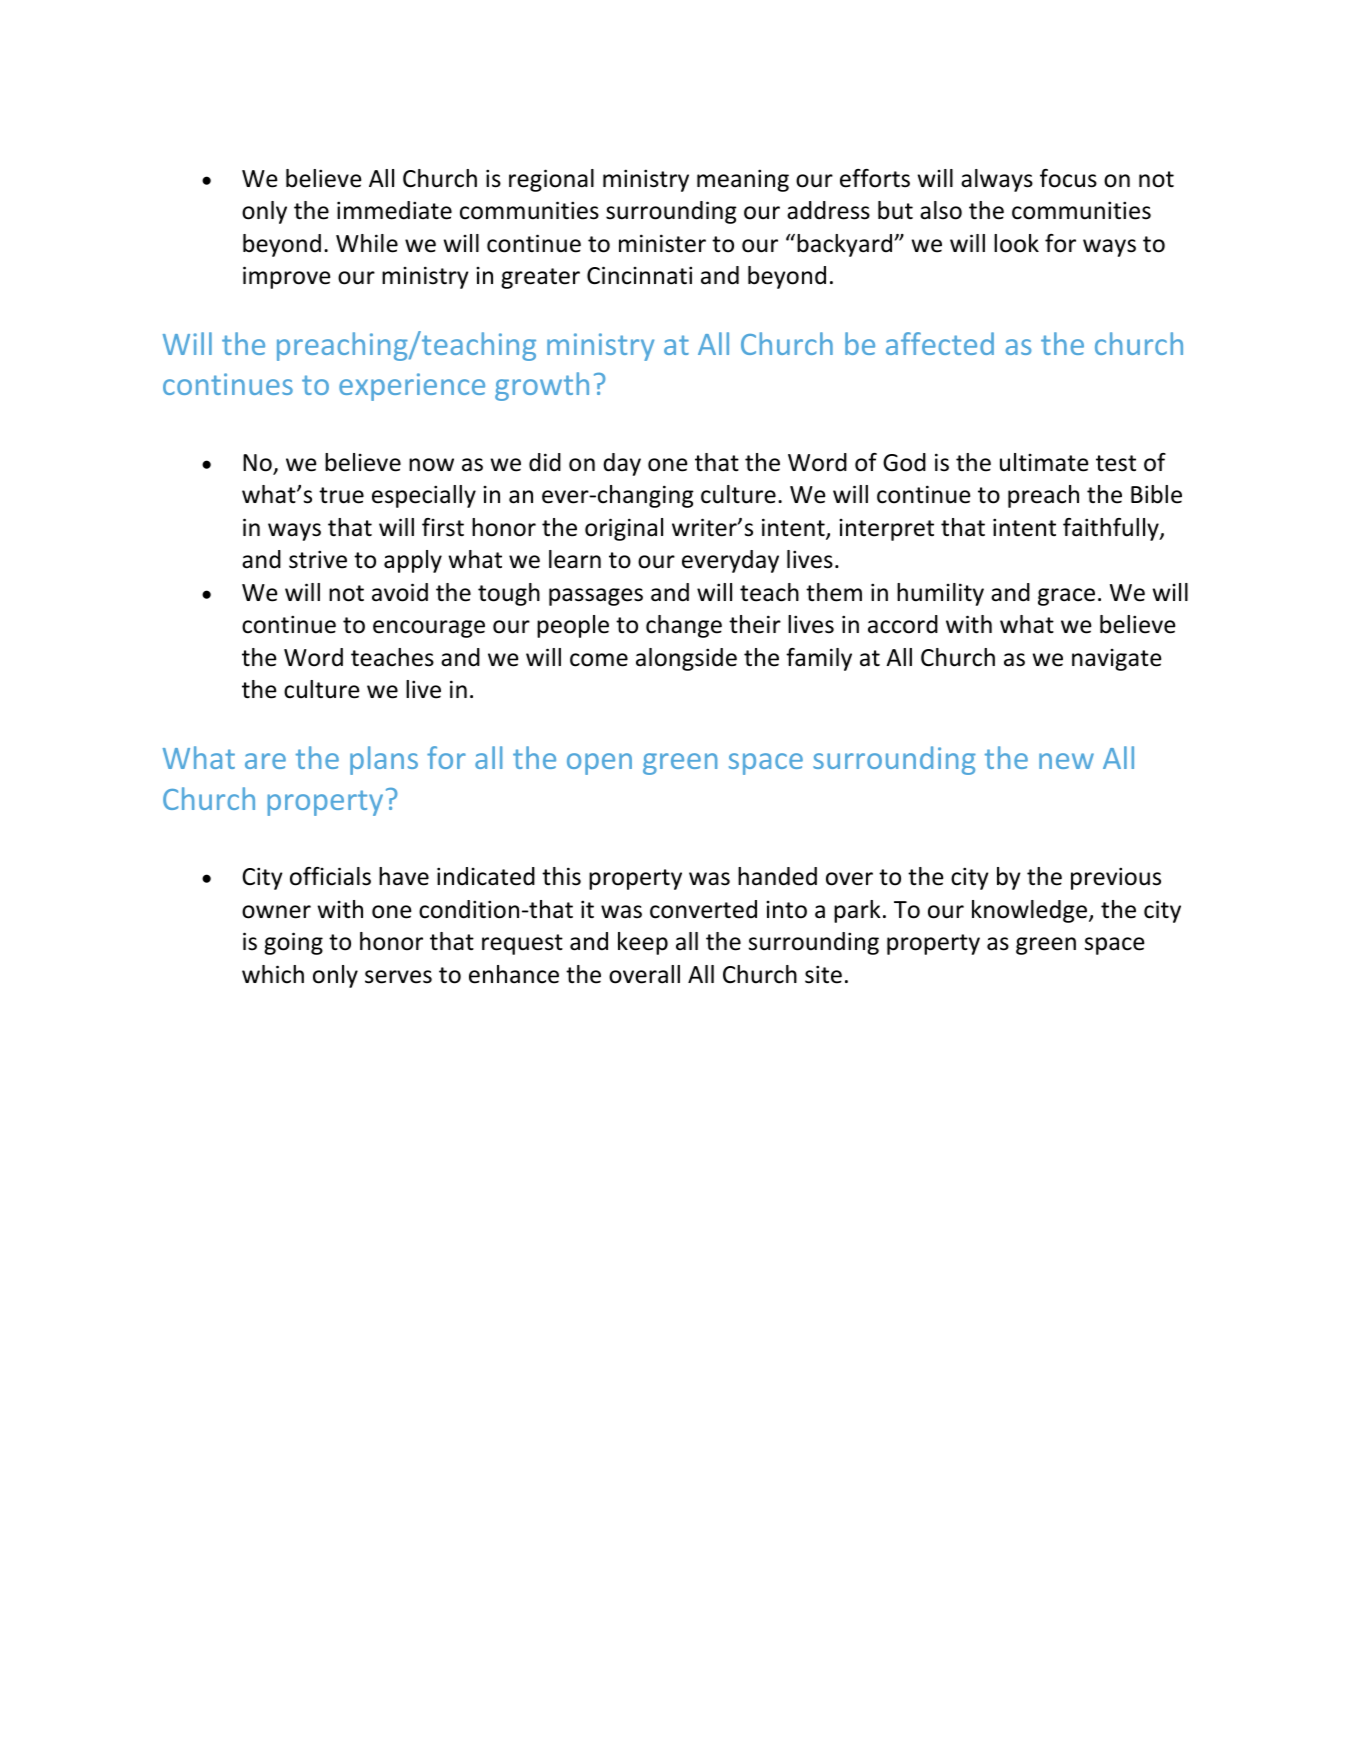  I want to click on alongside, so click(686, 659).
